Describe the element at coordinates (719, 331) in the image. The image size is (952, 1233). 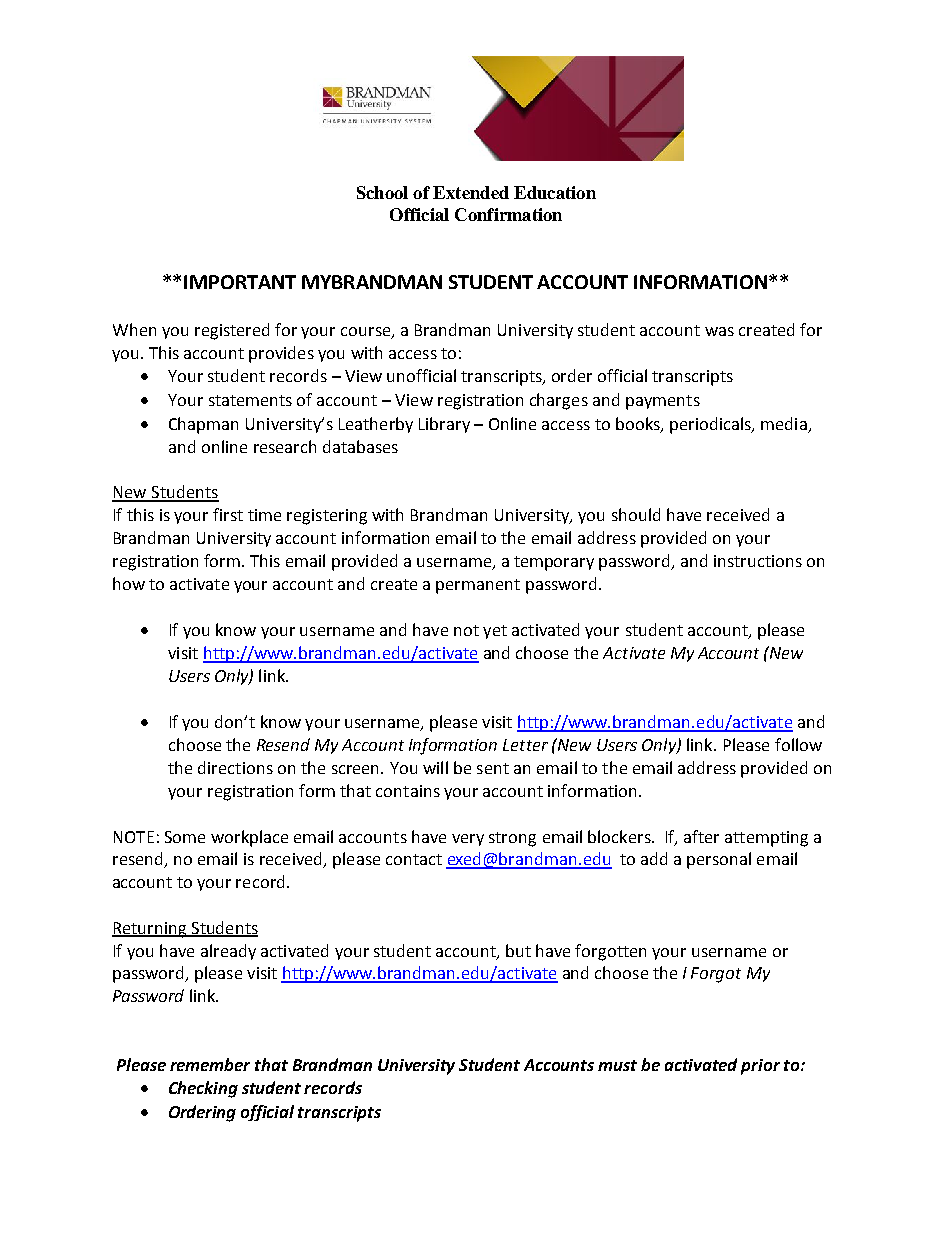
I see `was` at that location.
